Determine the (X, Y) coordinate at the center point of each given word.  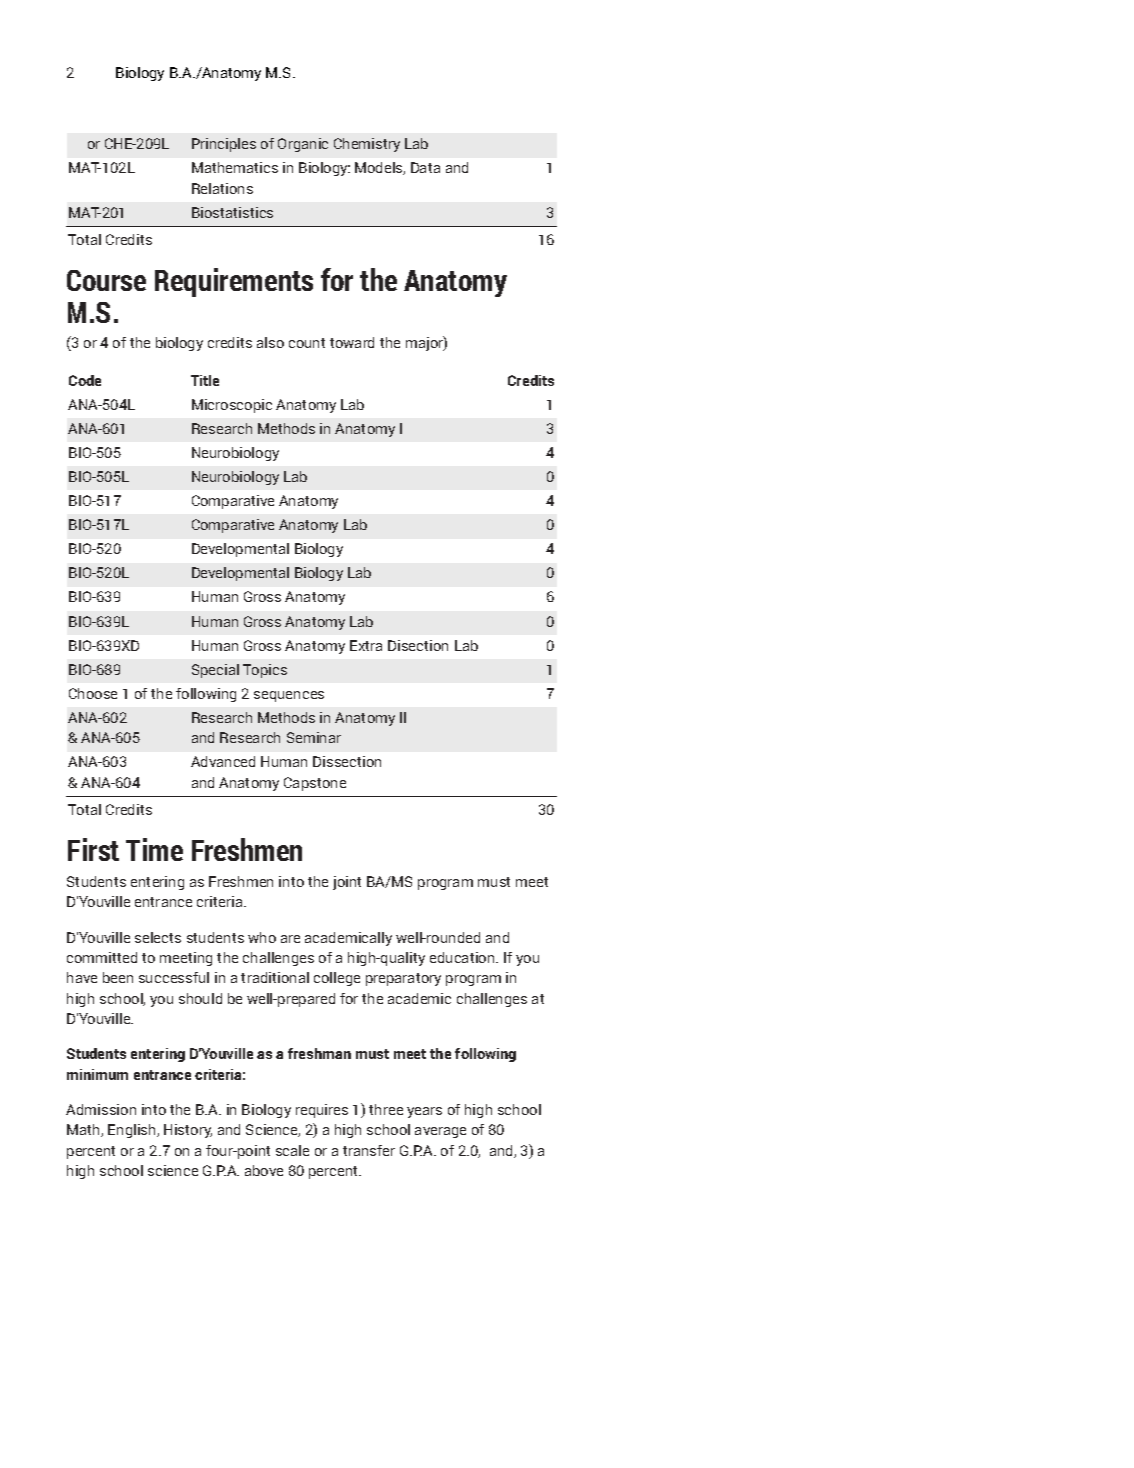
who (262, 937)
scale (292, 1150)
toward (352, 342)
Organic (303, 145)
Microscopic (232, 406)
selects (158, 937)
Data (425, 167)
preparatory (403, 979)
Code (85, 380)
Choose (93, 693)
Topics (265, 671)
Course (106, 280)
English (133, 1131)
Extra (366, 645)
